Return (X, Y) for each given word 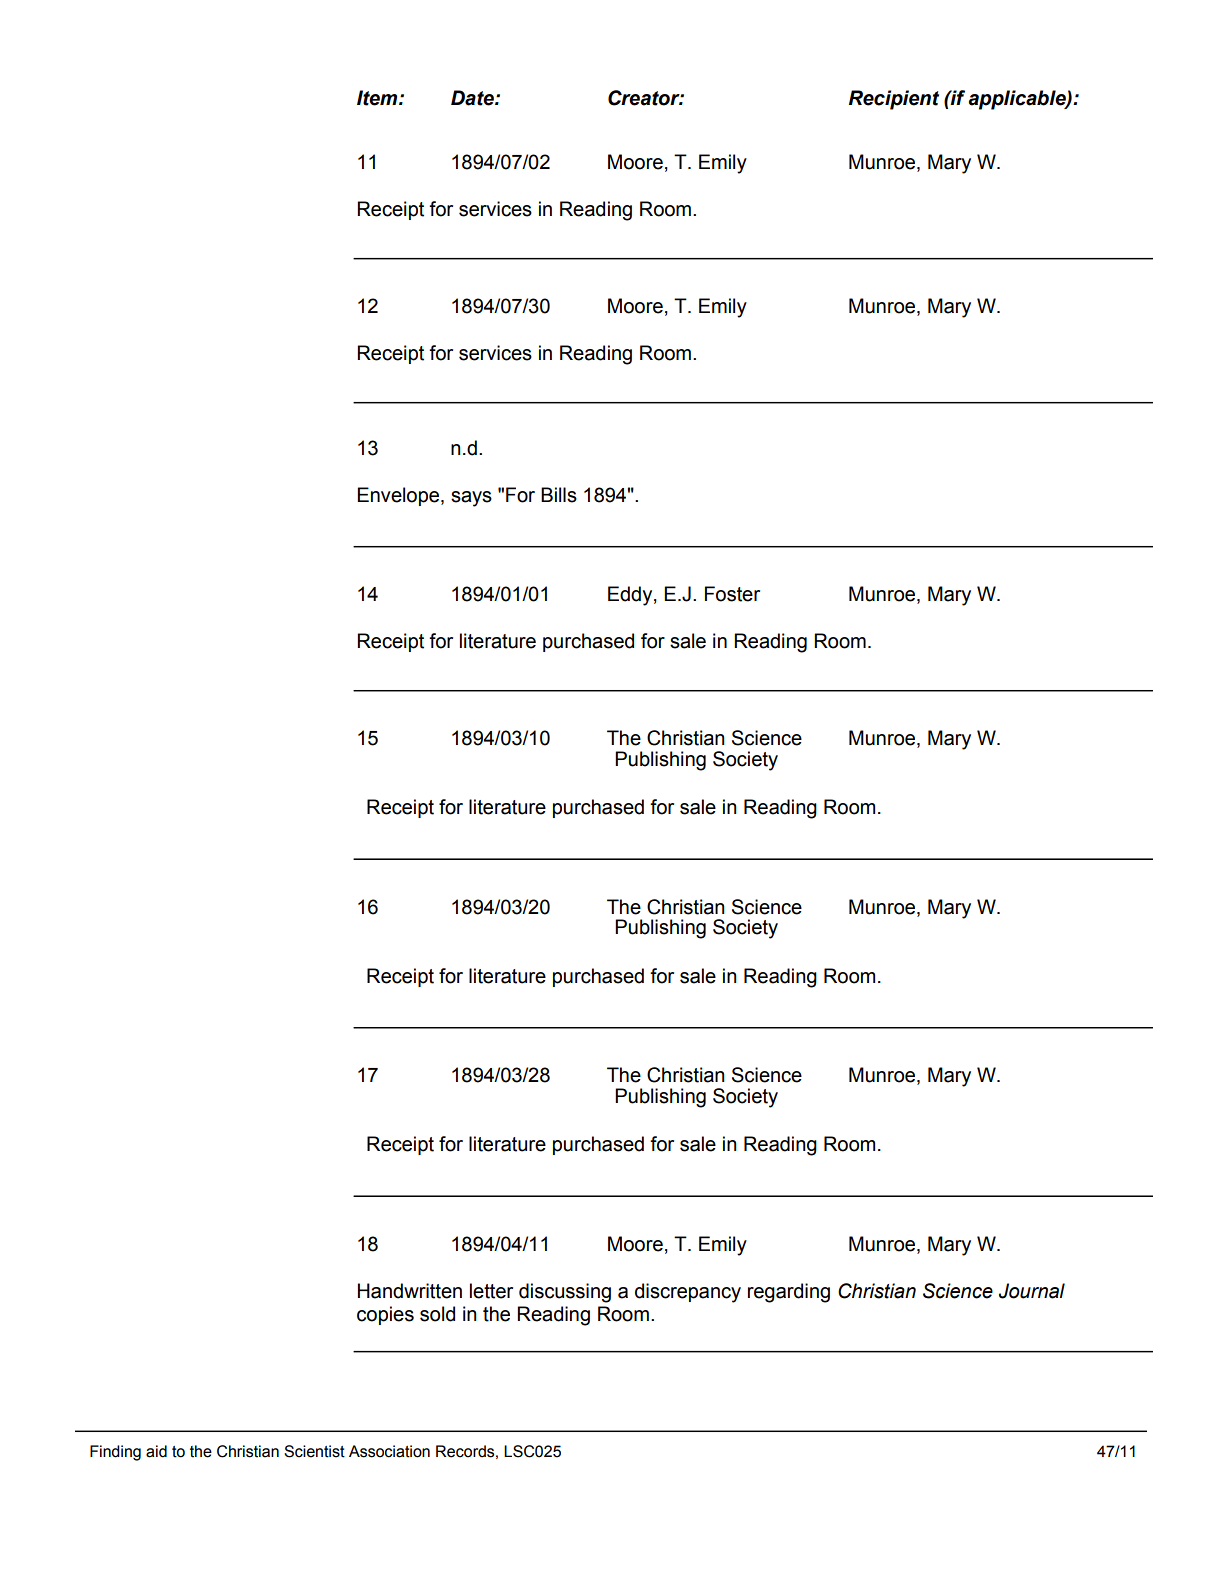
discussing (565, 1293)
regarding (789, 1293)
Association (389, 1451)
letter (491, 1291)
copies (385, 1315)
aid (156, 1451)
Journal (1032, 1291)
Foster (732, 594)
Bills (559, 495)
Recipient (894, 100)
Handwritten (410, 1291)
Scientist (314, 1451)
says (471, 499)
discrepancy (688, 1293)
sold (437, 1314)
